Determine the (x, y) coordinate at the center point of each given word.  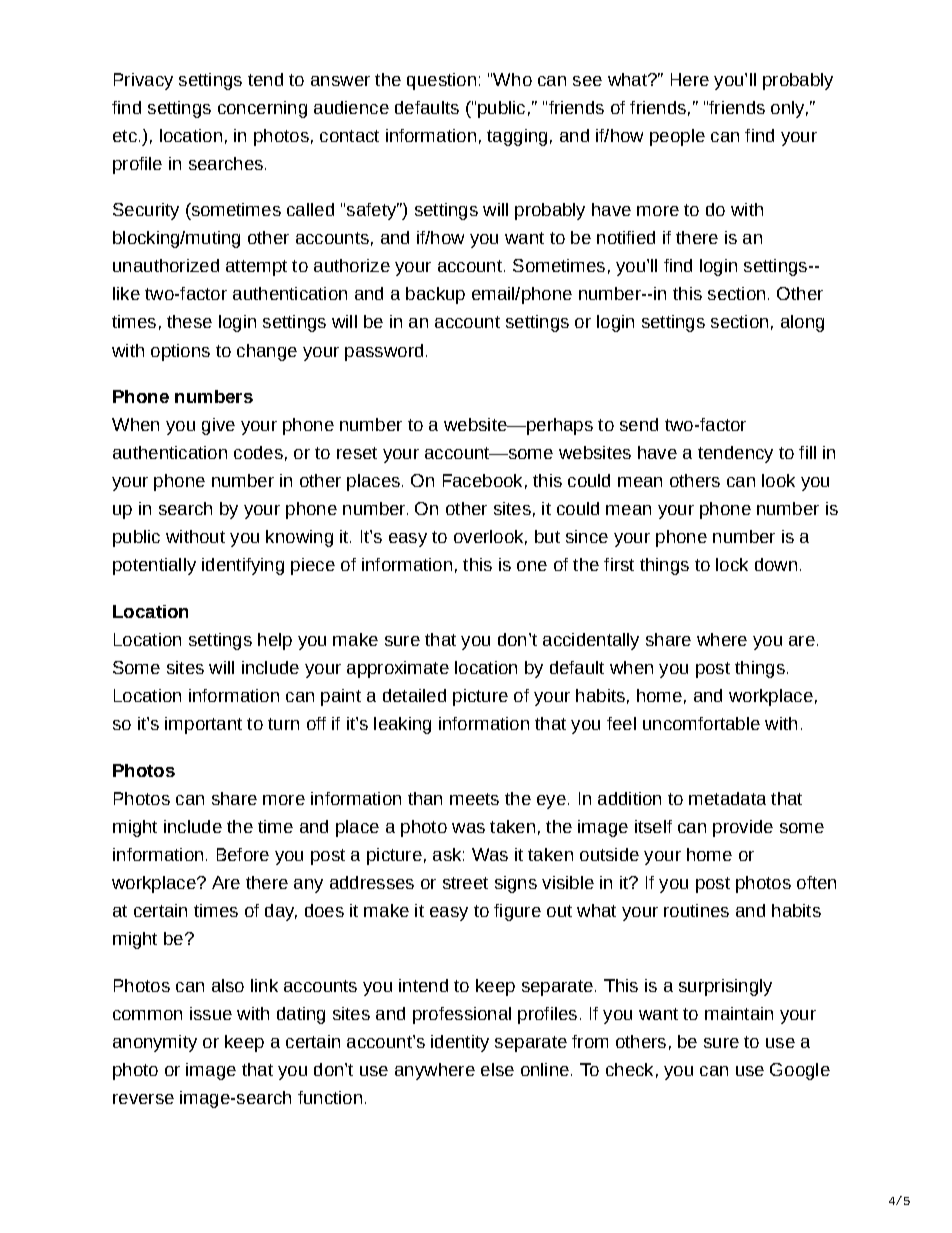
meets (474, 799)
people (677, 137)
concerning (262, 109)
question (441, 81)
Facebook (482, 480)
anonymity (155, 1043)
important (203, 725)
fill (807, 452)
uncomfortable (701, 723)
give (218, 426)
